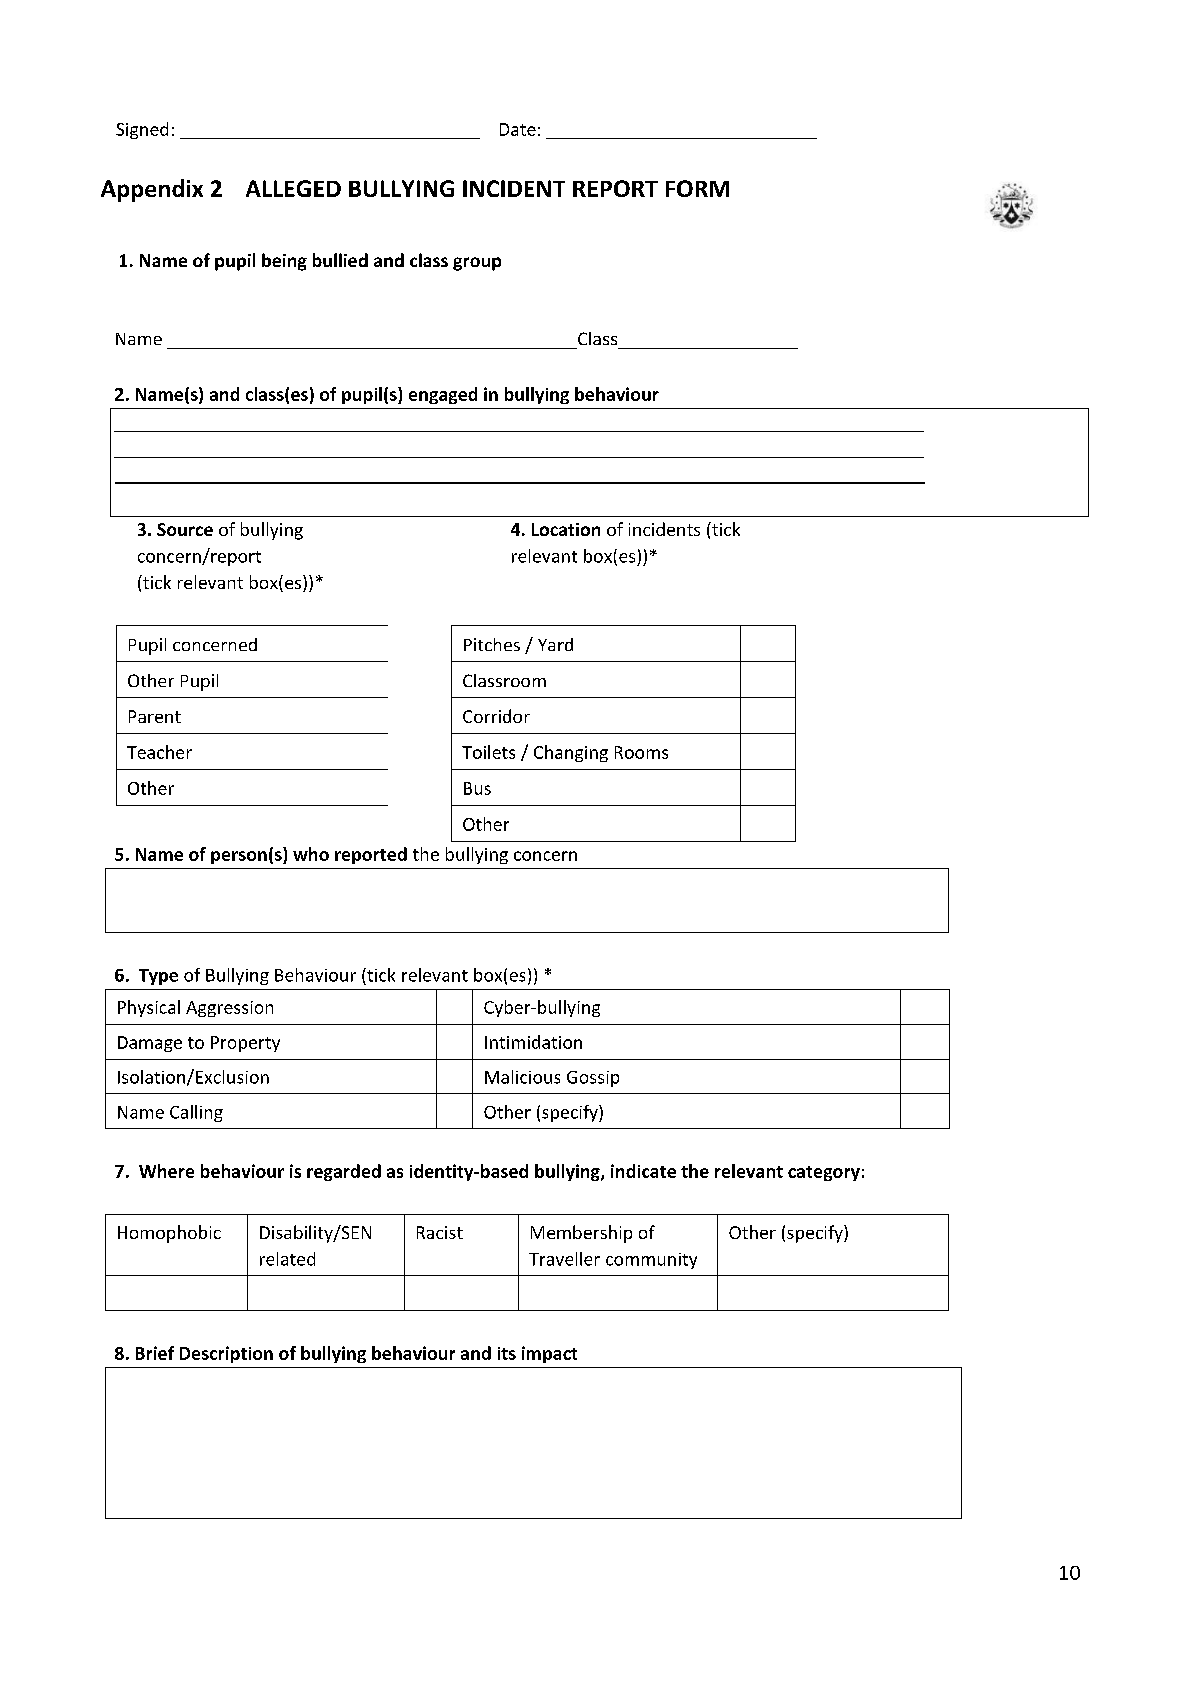 The image size is (1196, 1692). I want to click on engaged, so click(443, 395).
